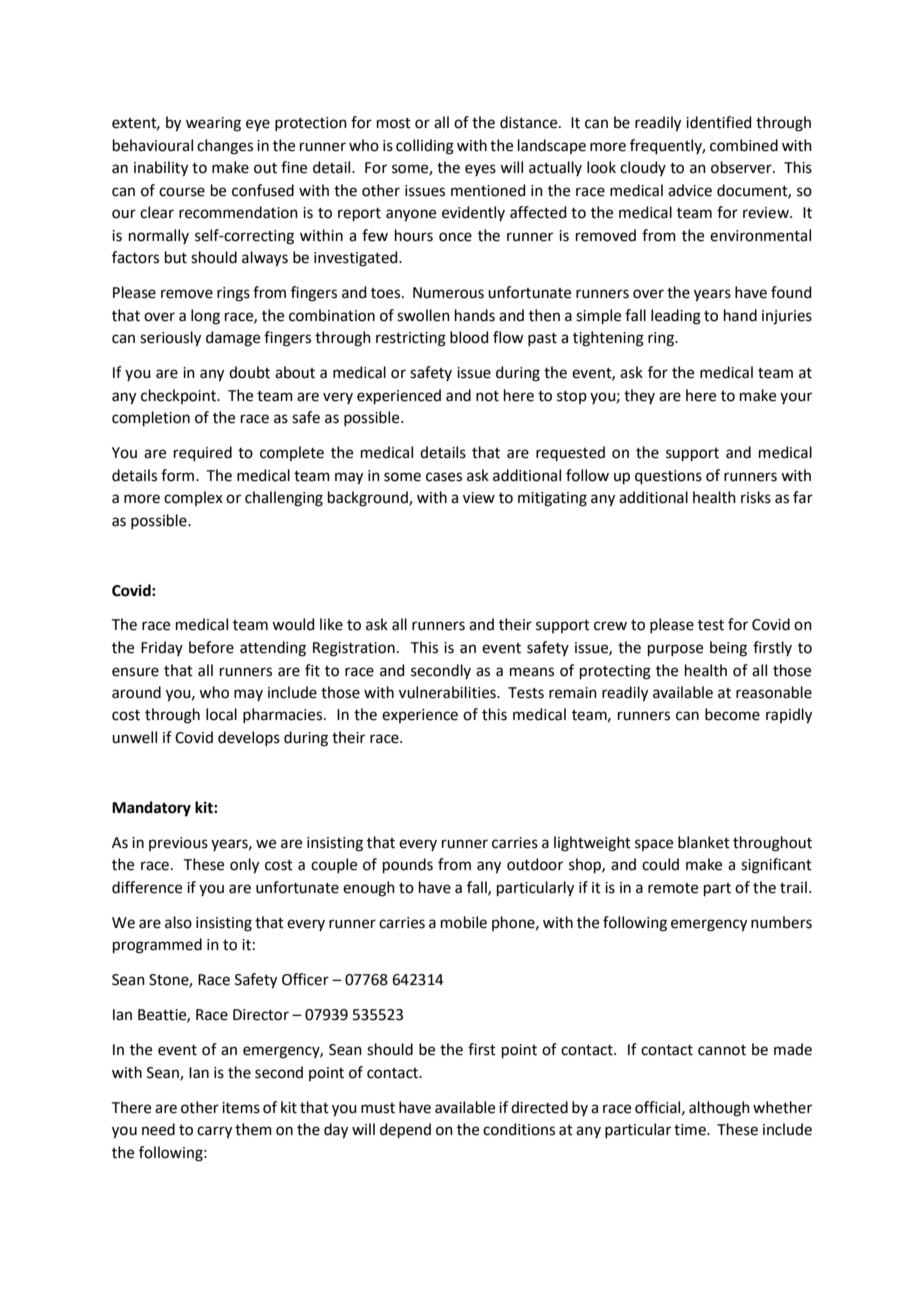 The width and height of the screenshot is (924, 1308). Describe the element at coordinates (480, 170) in the screenshot. I see `eyes` at that location.
